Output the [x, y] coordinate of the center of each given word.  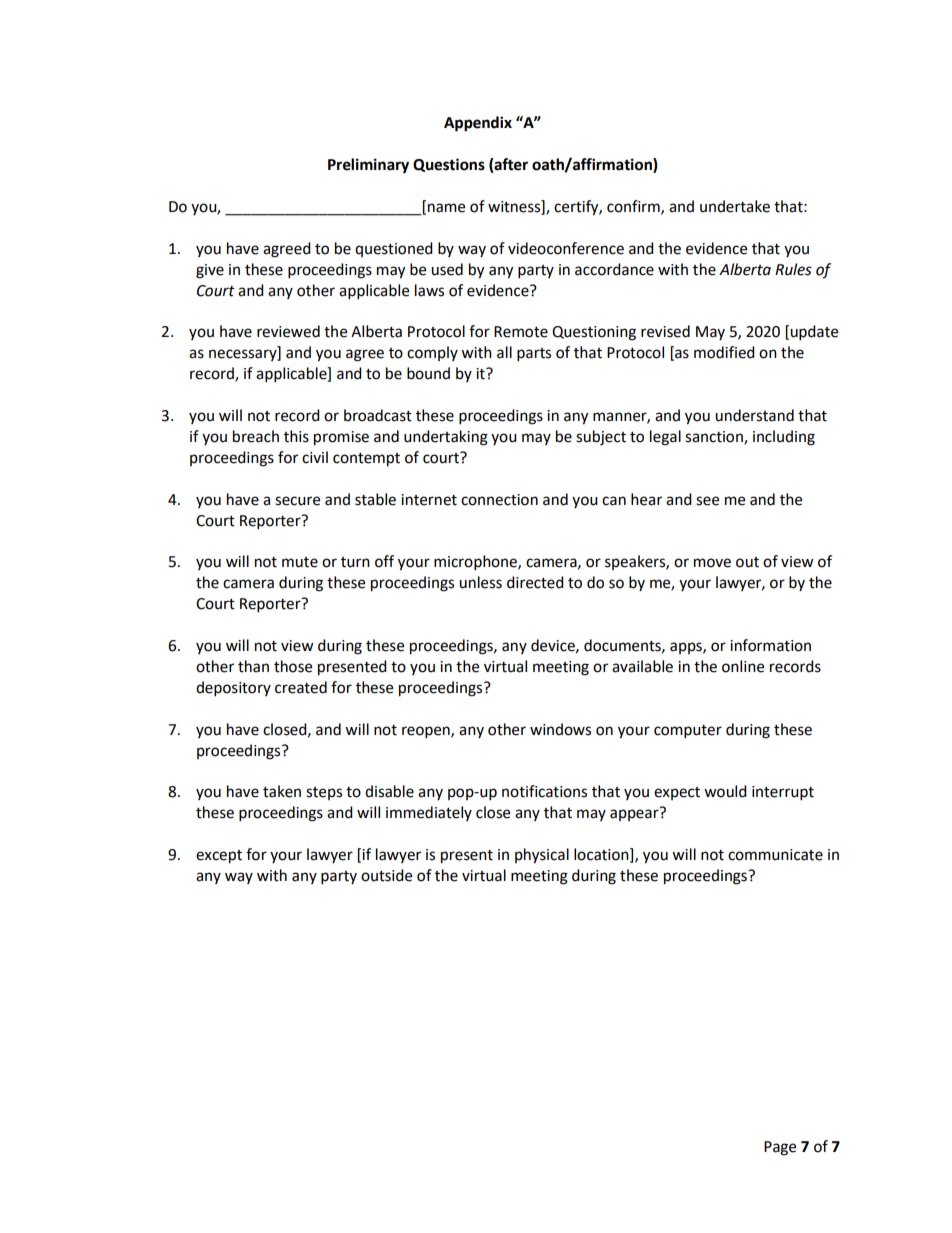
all [504, 352]
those [293, 666]
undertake [735, 206]
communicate [775, 855]
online [743, 666]
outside [386, 875]
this [296, 436]
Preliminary [368, 166]
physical [542, 856]
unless [480, 582]
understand [754, 415]
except [219, 857]
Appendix [478, 124]
